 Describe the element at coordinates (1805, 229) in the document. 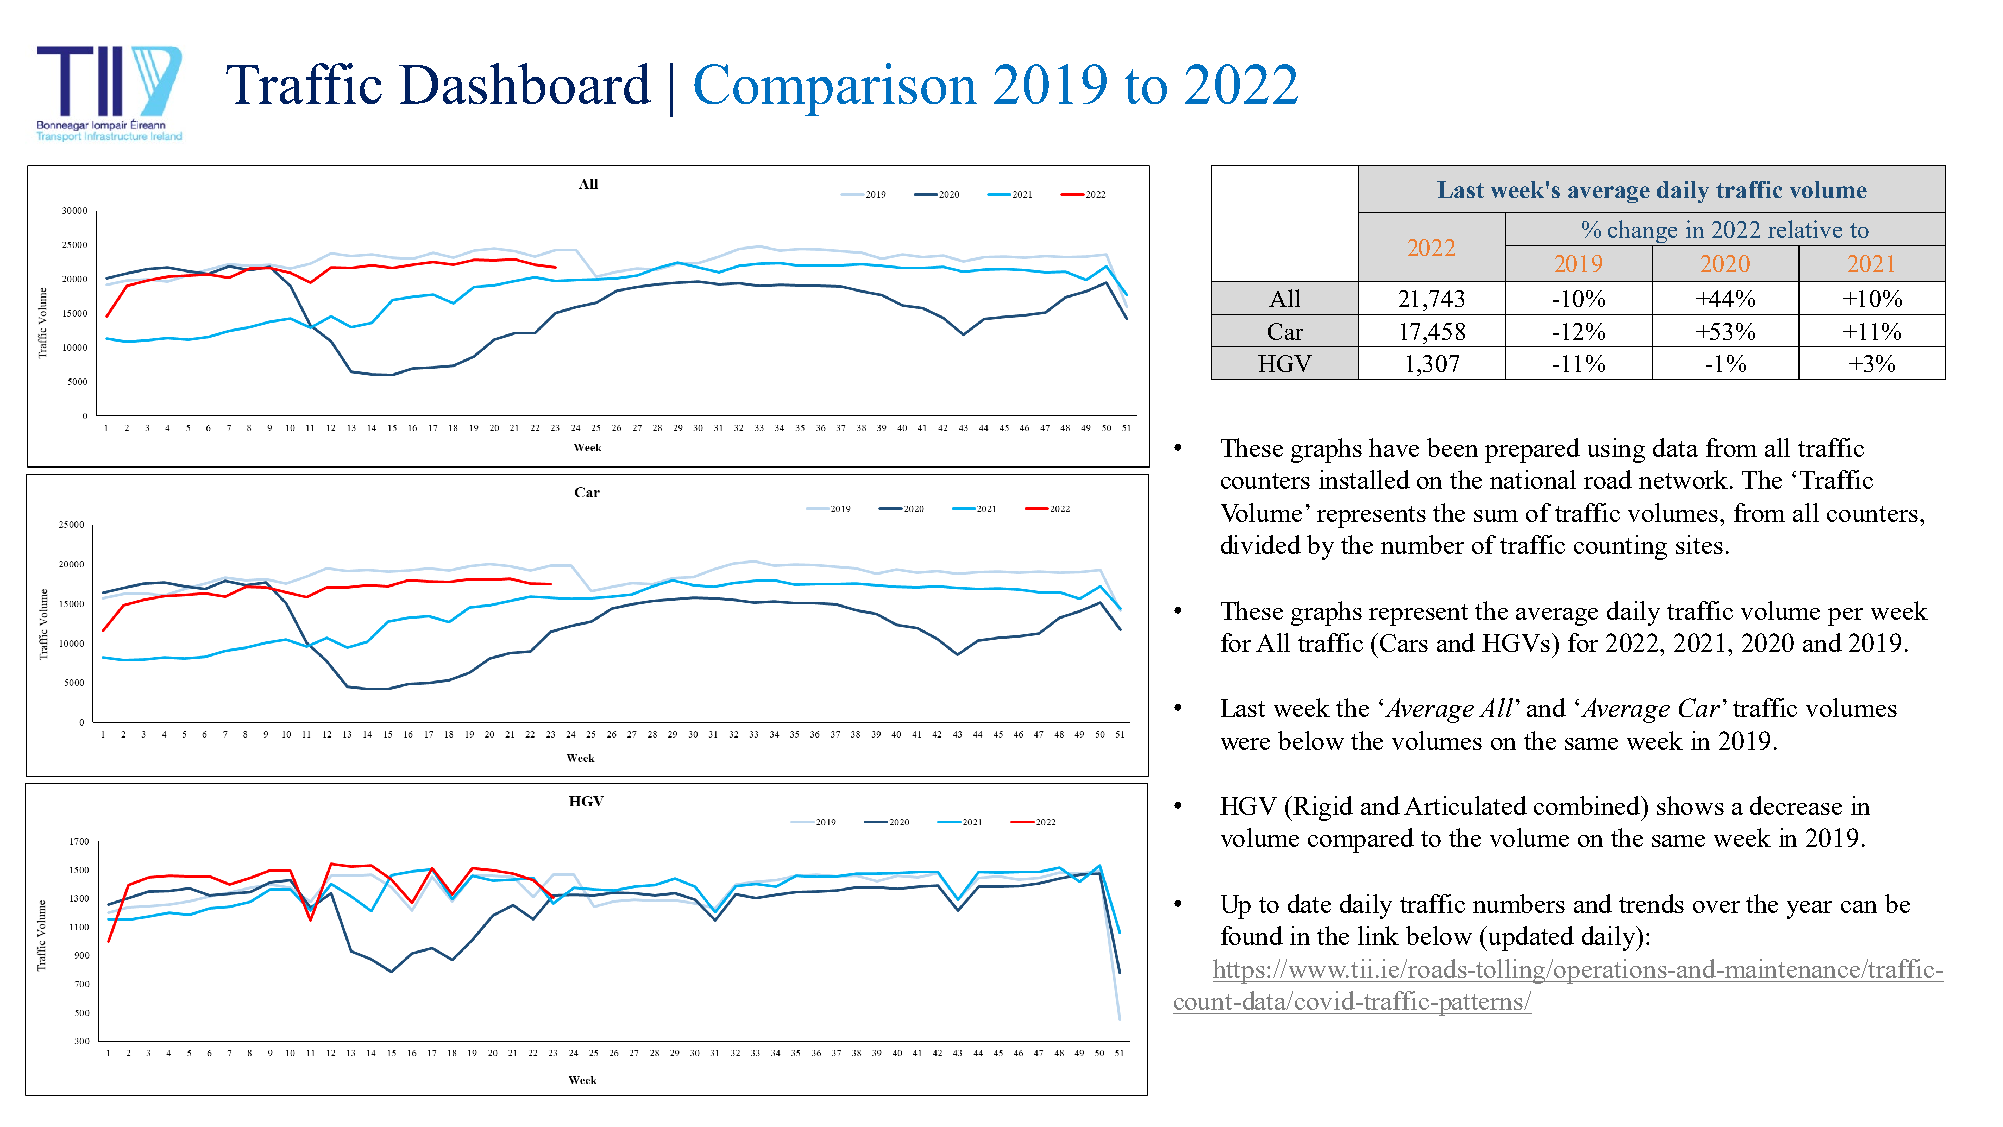

I see `relative` at that location.
